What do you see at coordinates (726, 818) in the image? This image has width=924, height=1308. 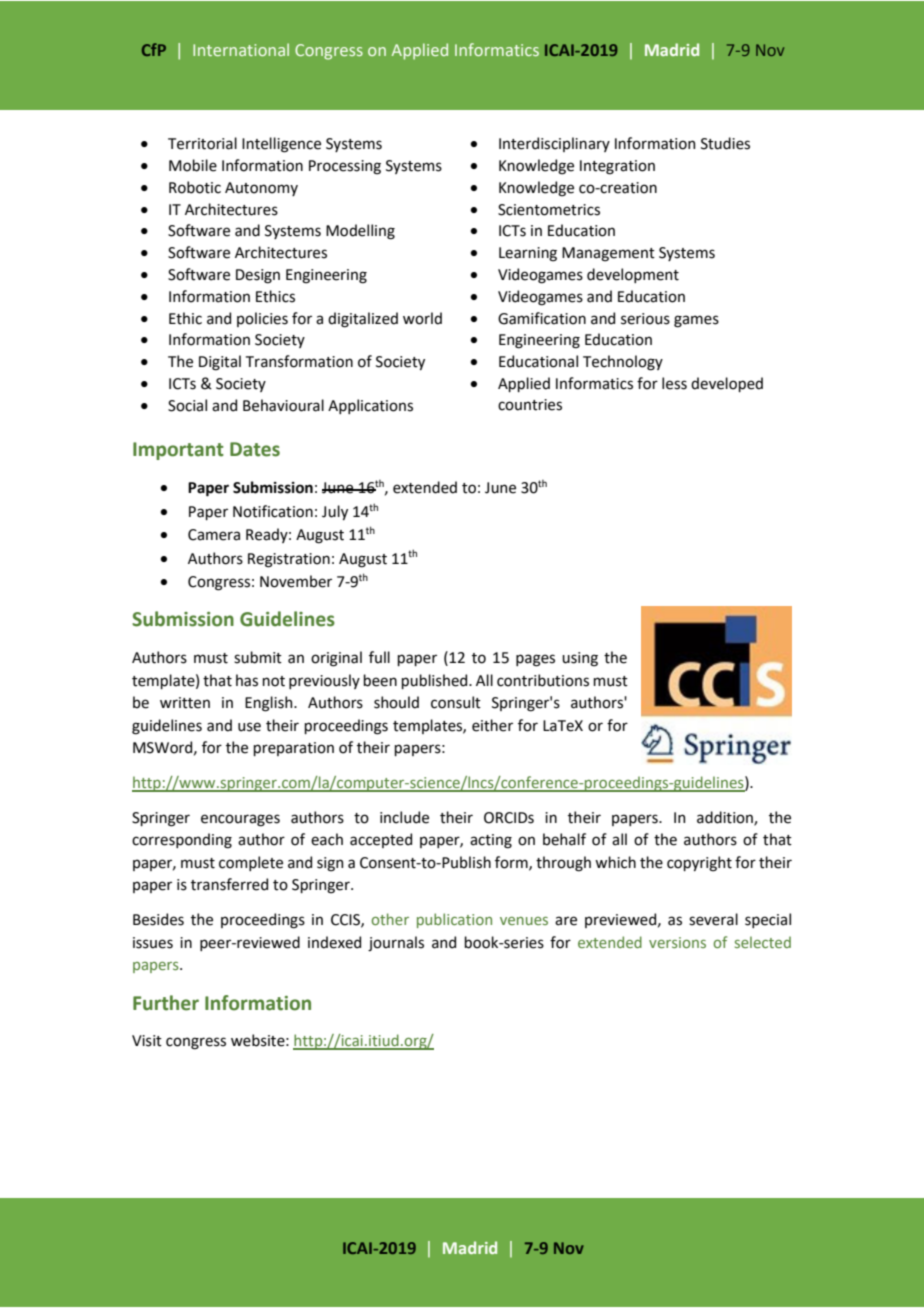 I see `addition` at bounding box center [726, 818].
